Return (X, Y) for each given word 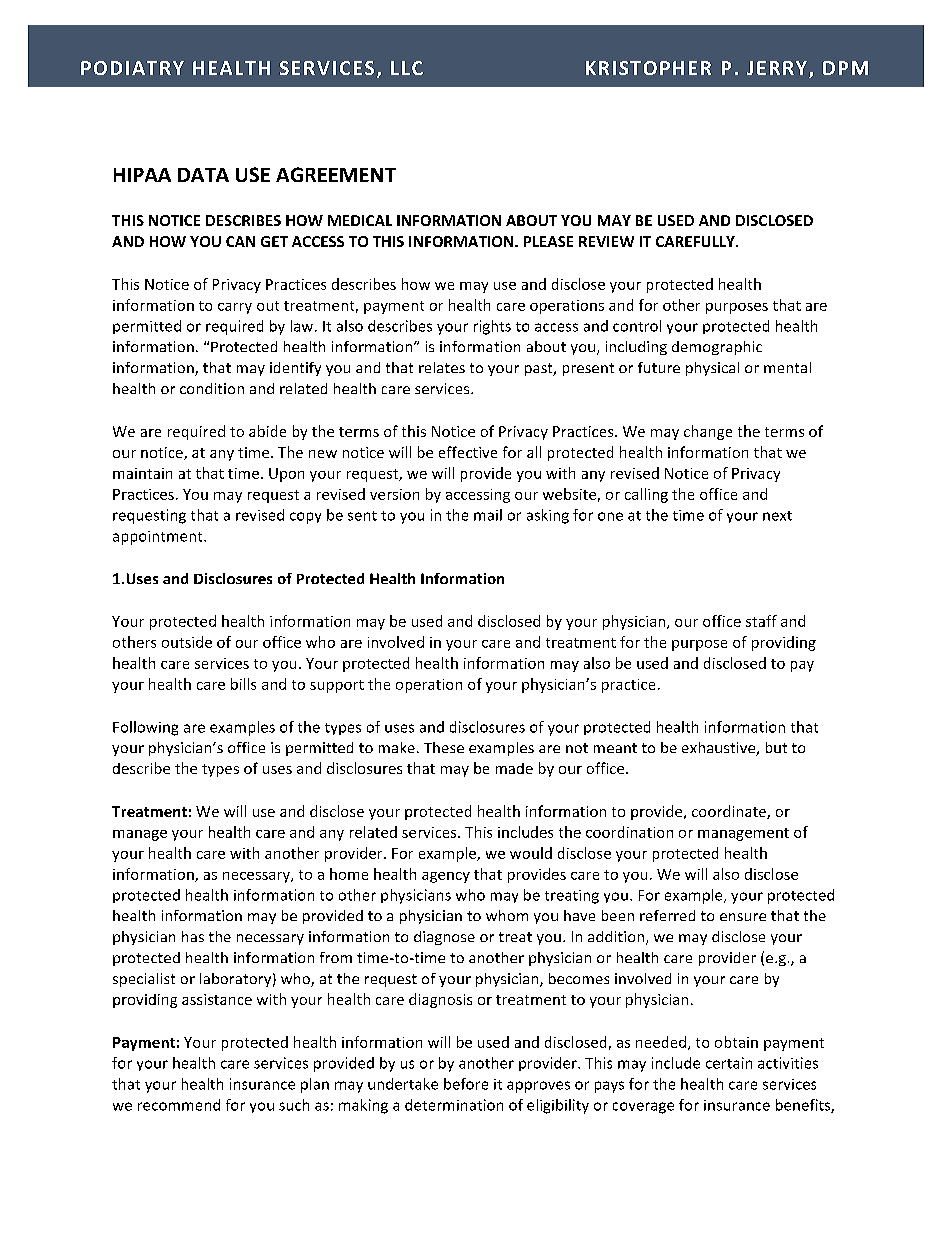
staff (761, 621)
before (466, 1084)
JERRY (777, 68)
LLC (407, 68)
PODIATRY (132, 68)
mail (488, 515)
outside (187, 642)
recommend (179, 1105)
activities (788, 1063)
